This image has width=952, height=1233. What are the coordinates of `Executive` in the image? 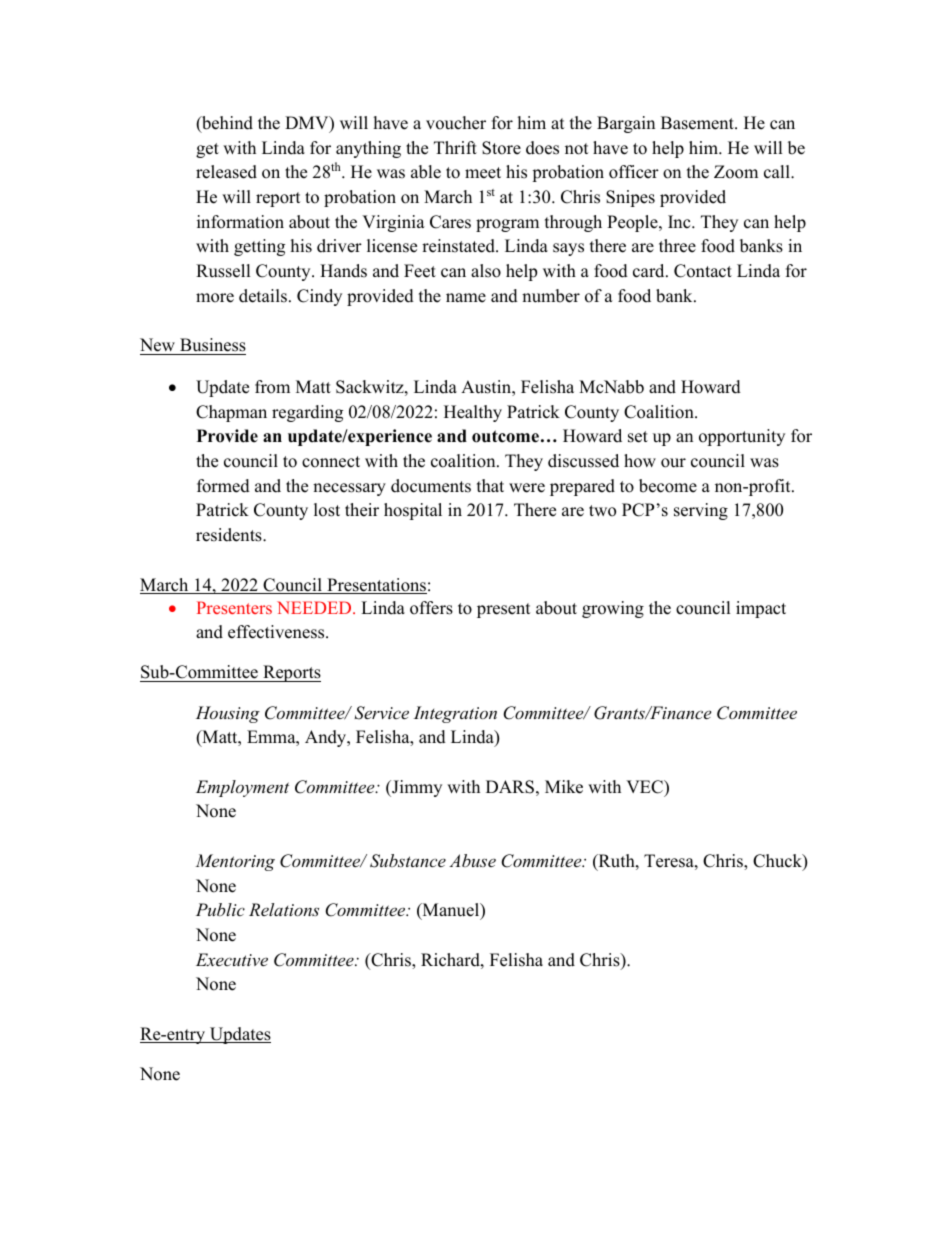 It's located at (232, 959).
